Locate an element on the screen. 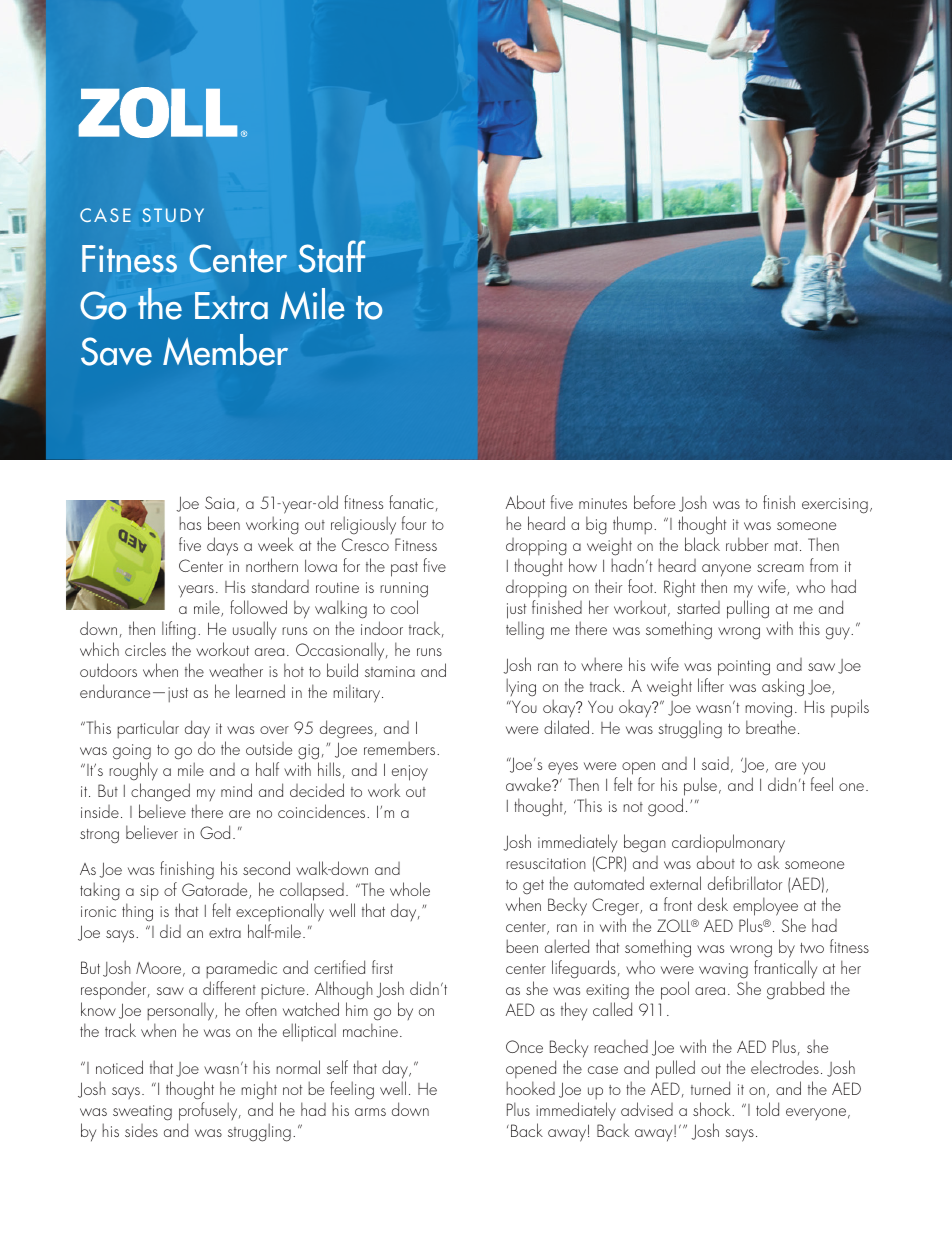  profusely is located at coordinates (209, 1111).
